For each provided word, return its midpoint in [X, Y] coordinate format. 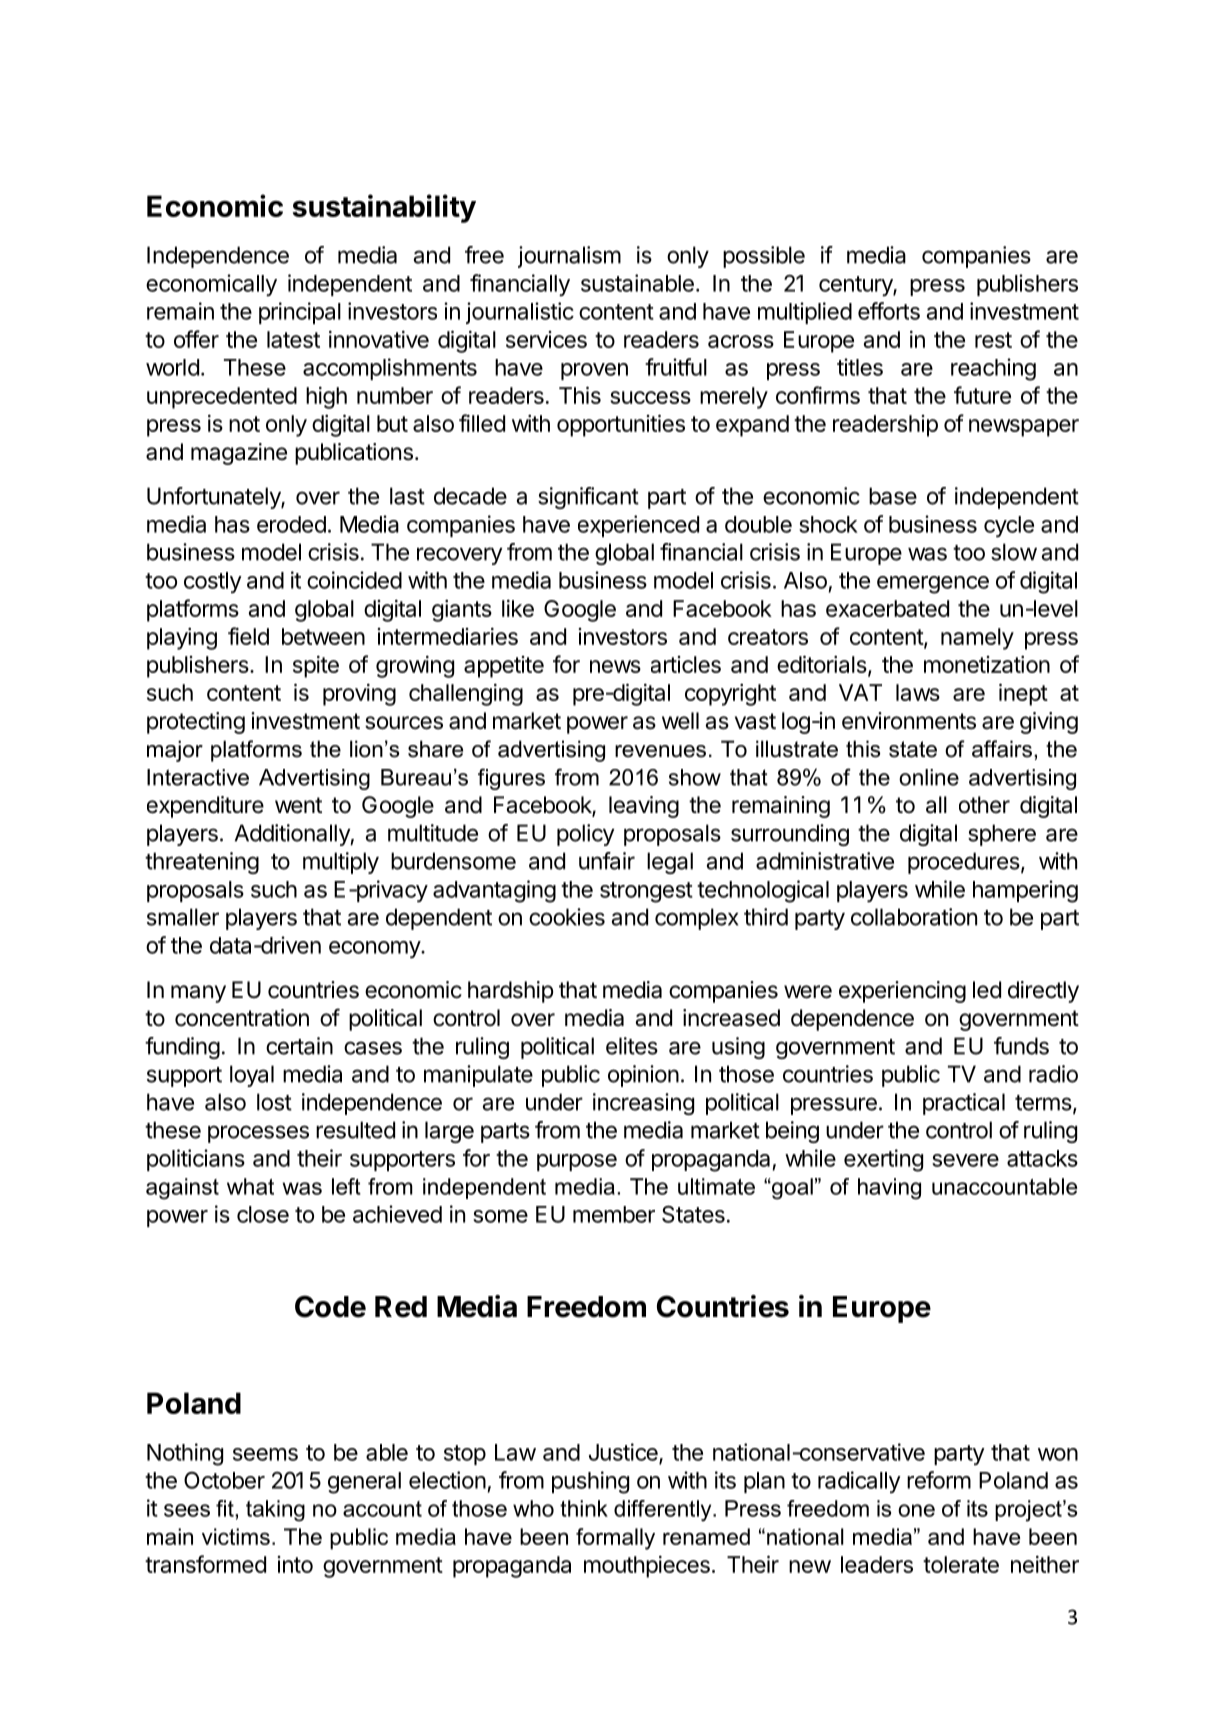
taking [275, 1511]
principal [300, 313]
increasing [643, 1104]
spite [316, 667]
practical [964, 1104]
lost [274, 1102]
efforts [889, 311]
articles [686, 664]
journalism [569, 257]
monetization [987, 664]
